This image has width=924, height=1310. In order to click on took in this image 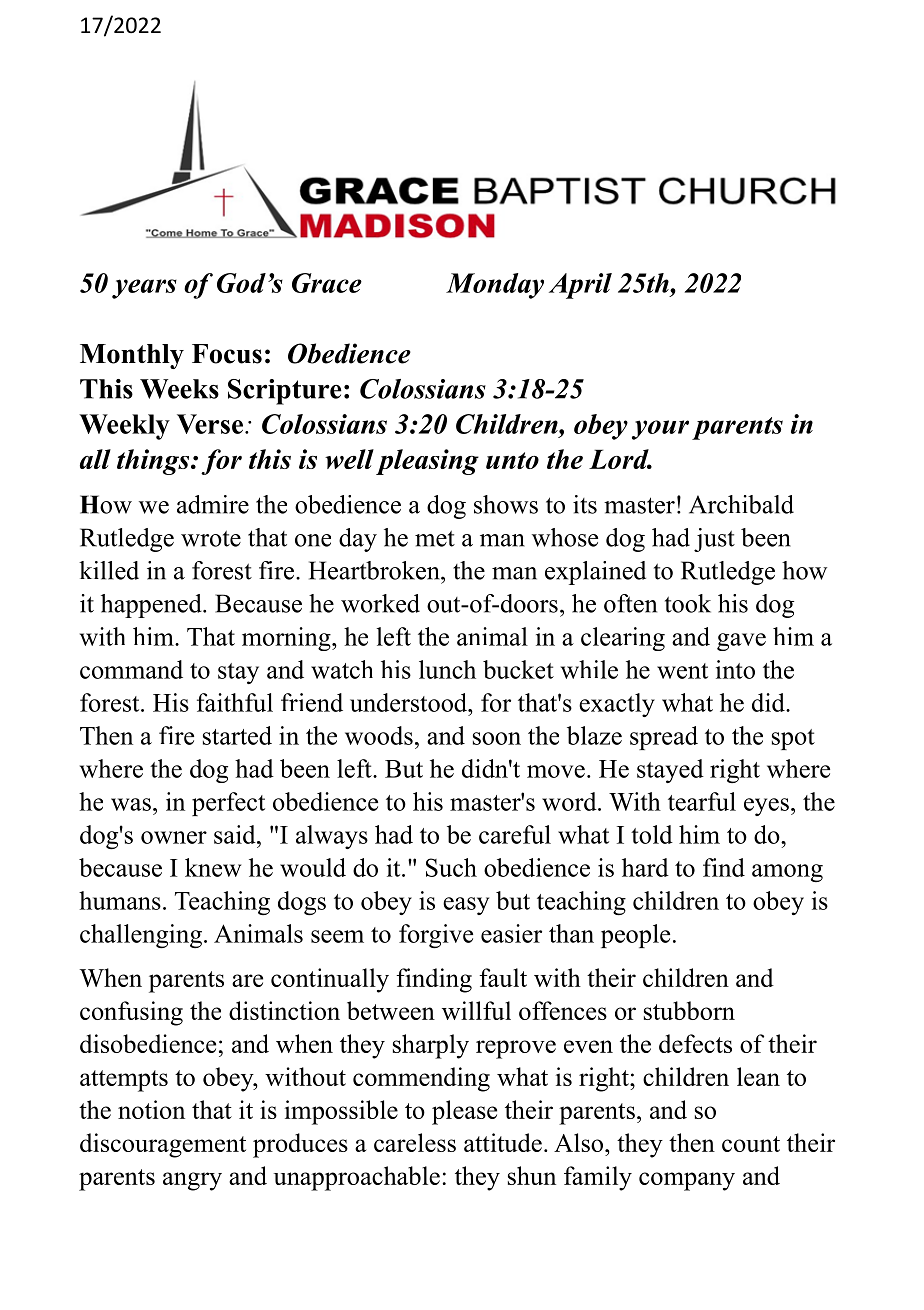, I will do `click(688, 603)`.
